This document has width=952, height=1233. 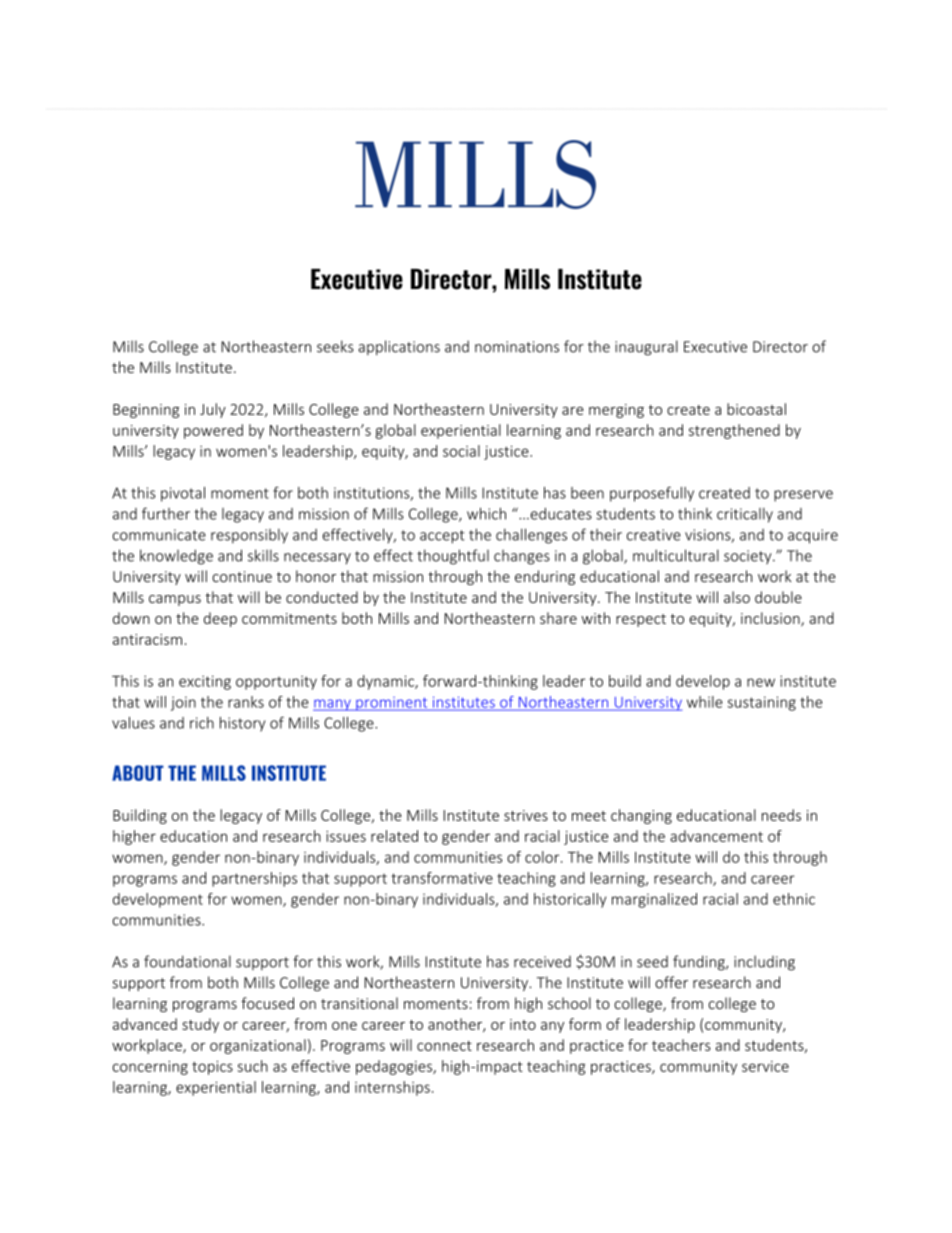 What do you see at coordinates (202, 723) in the document?
I see `rich` at bounding box center [202, 723].
